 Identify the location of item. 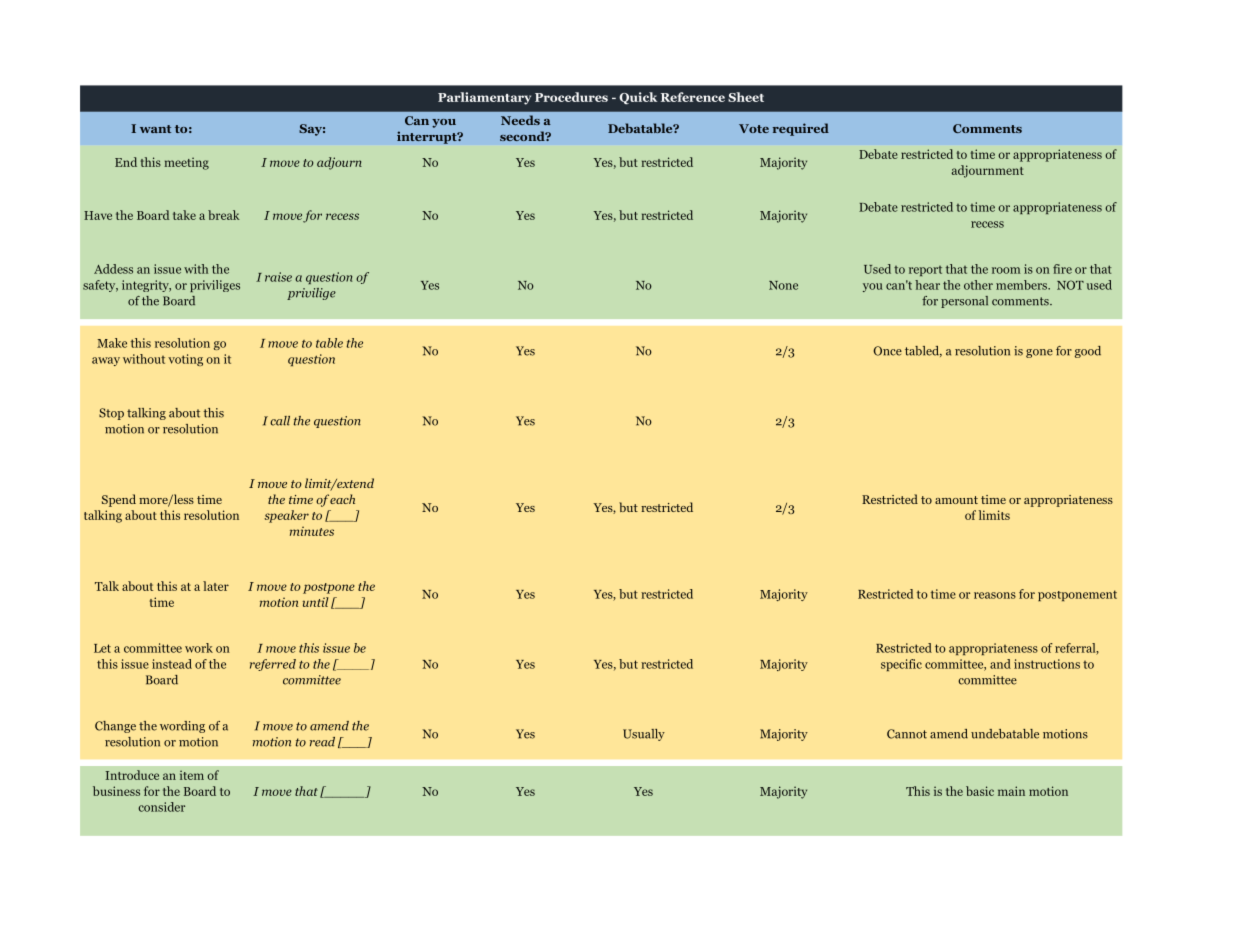
(192, 775).
